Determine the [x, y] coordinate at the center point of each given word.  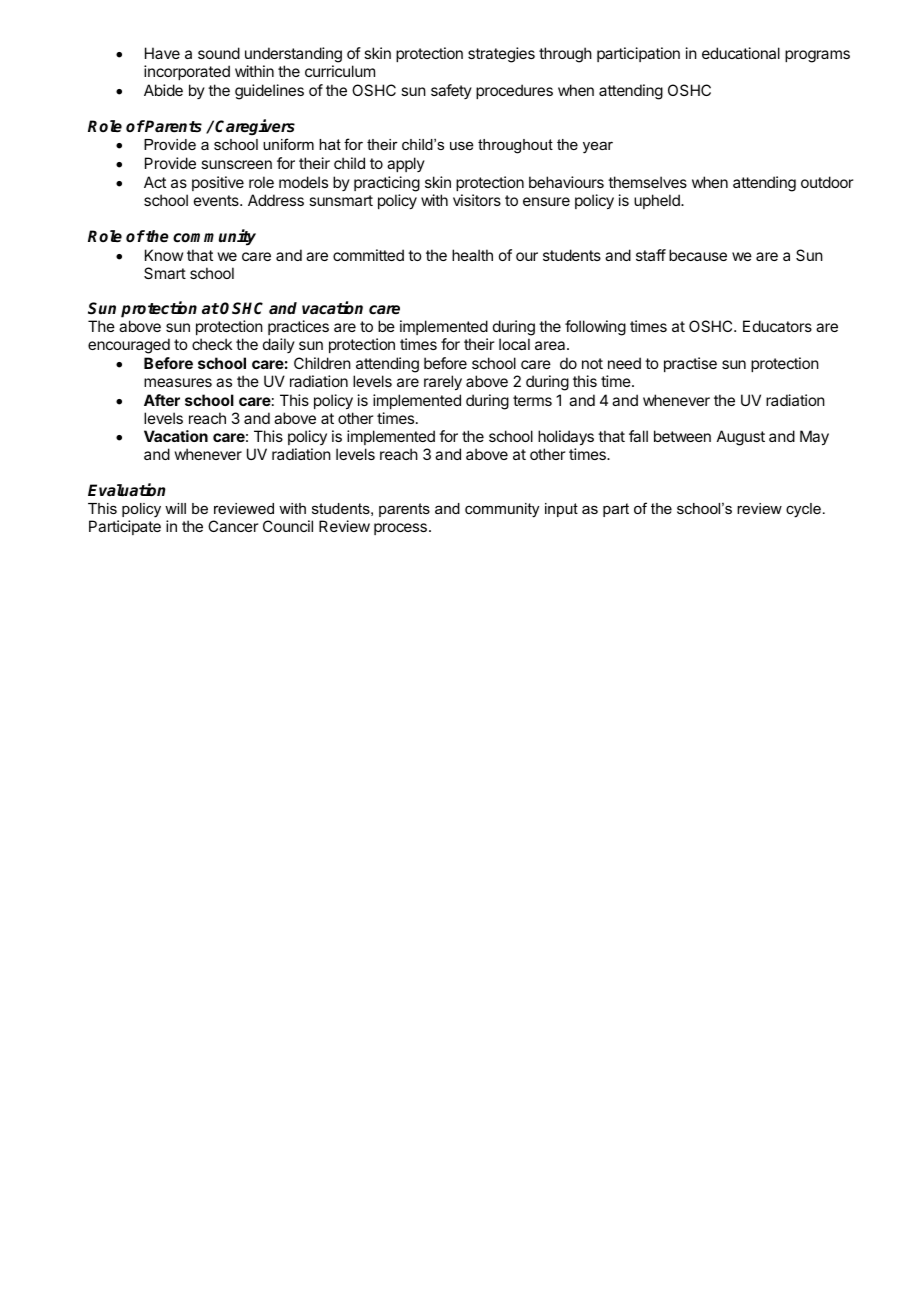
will [175, 508]
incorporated [187, 72]
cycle [803, 510]
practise [690, 364]
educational [741, 53]
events [217, 200]
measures [178, 382]
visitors [477, 200]
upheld [658, 201]
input [561, 510]
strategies [501, 55]
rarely [443, 383]
